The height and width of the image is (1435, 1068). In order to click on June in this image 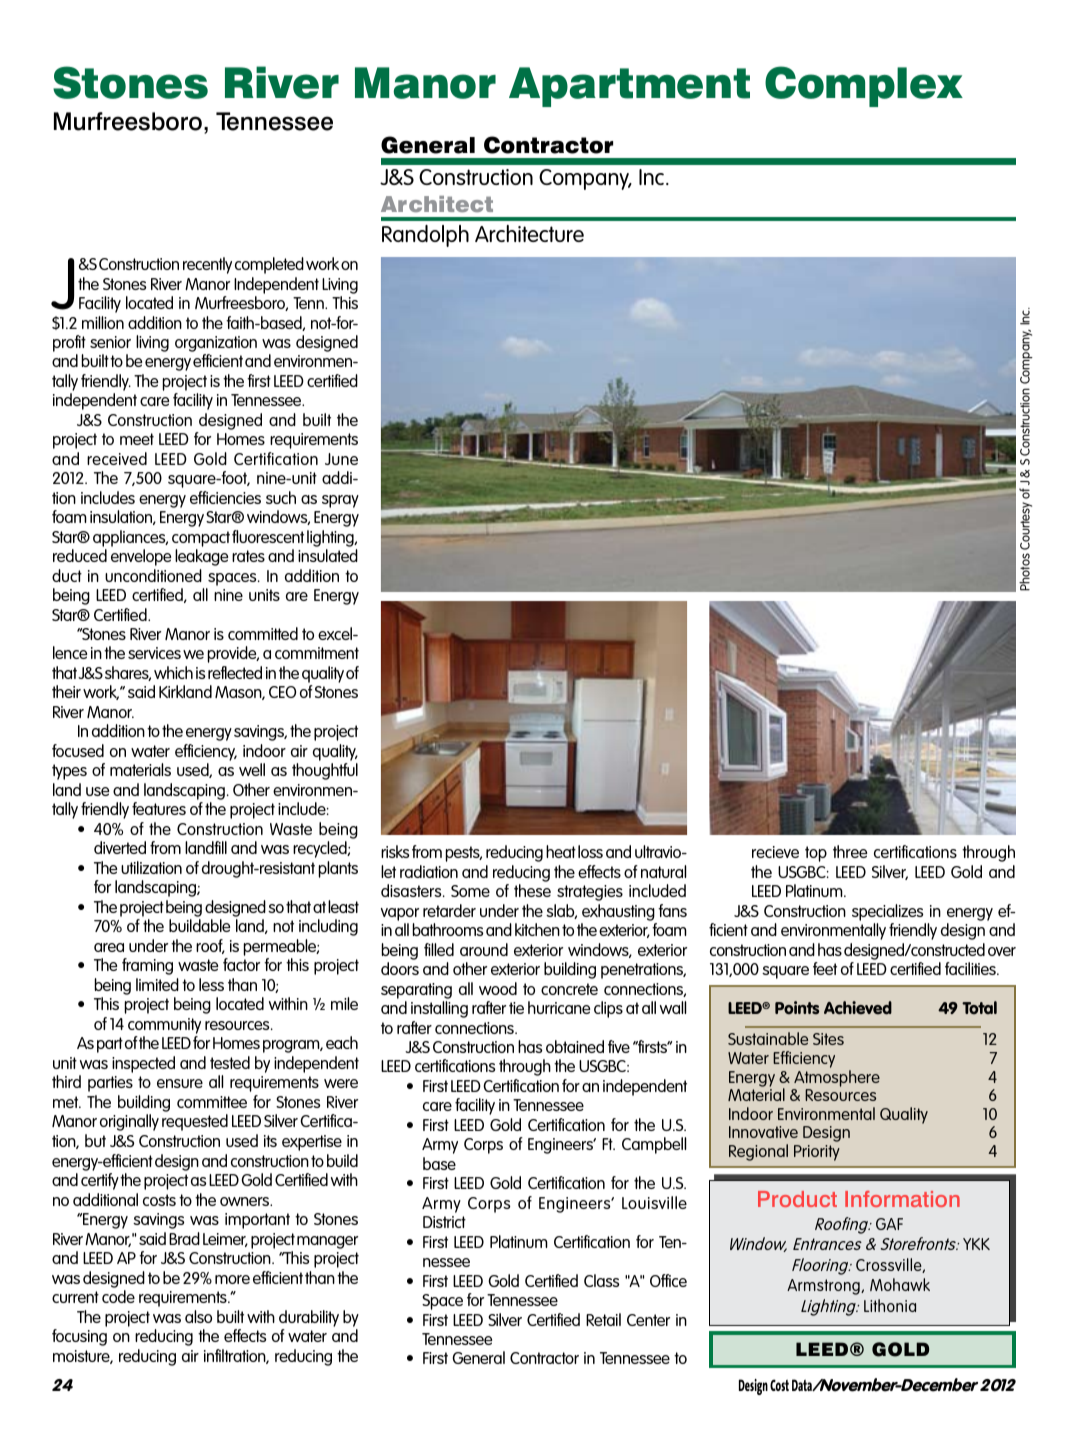, I will do `click(341, 459)`.
